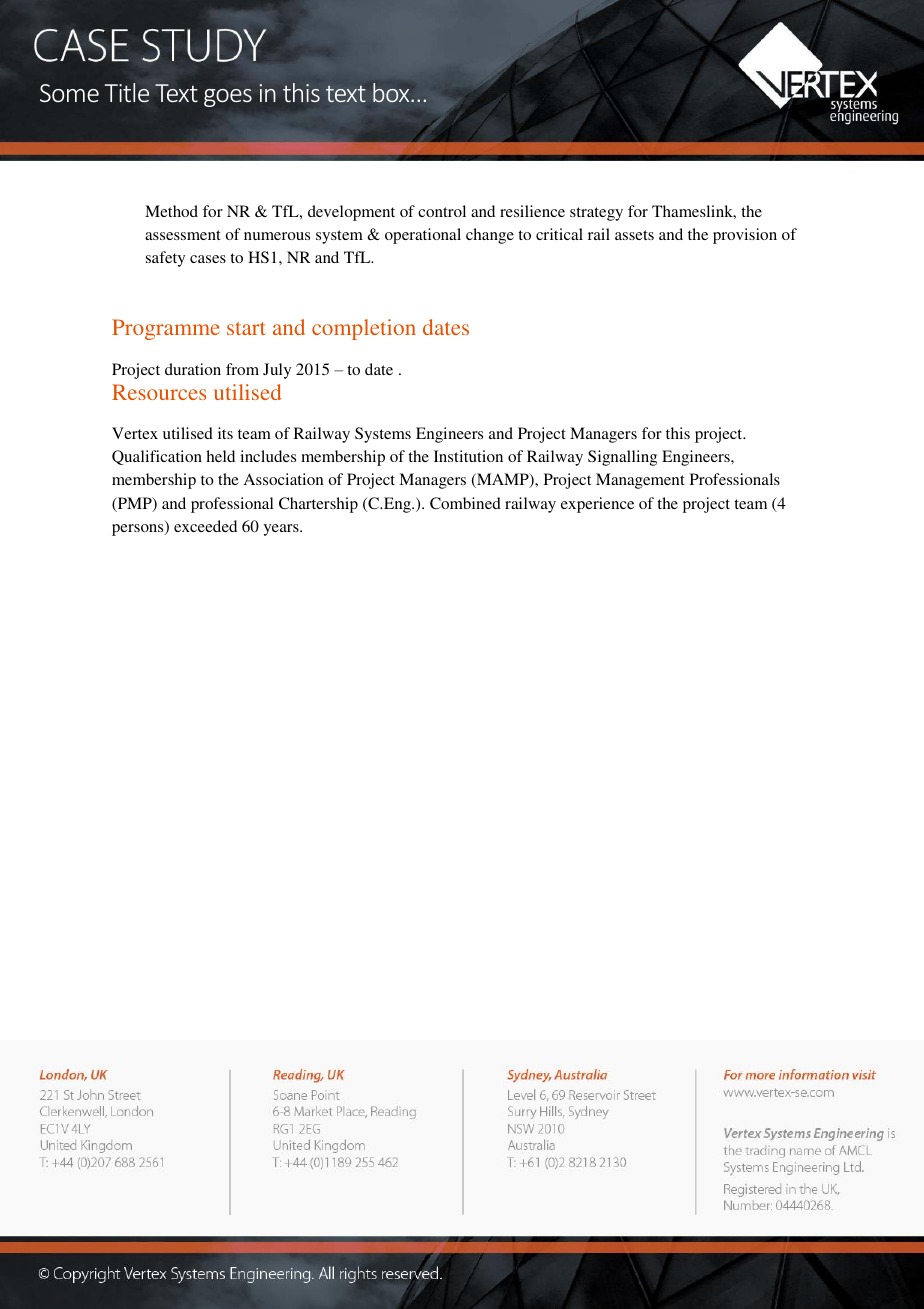 The width and height of the screenshot is (924, 1309). Describe the element at coordinates (277, 371) in the screenshot. I see `July` at that location.
